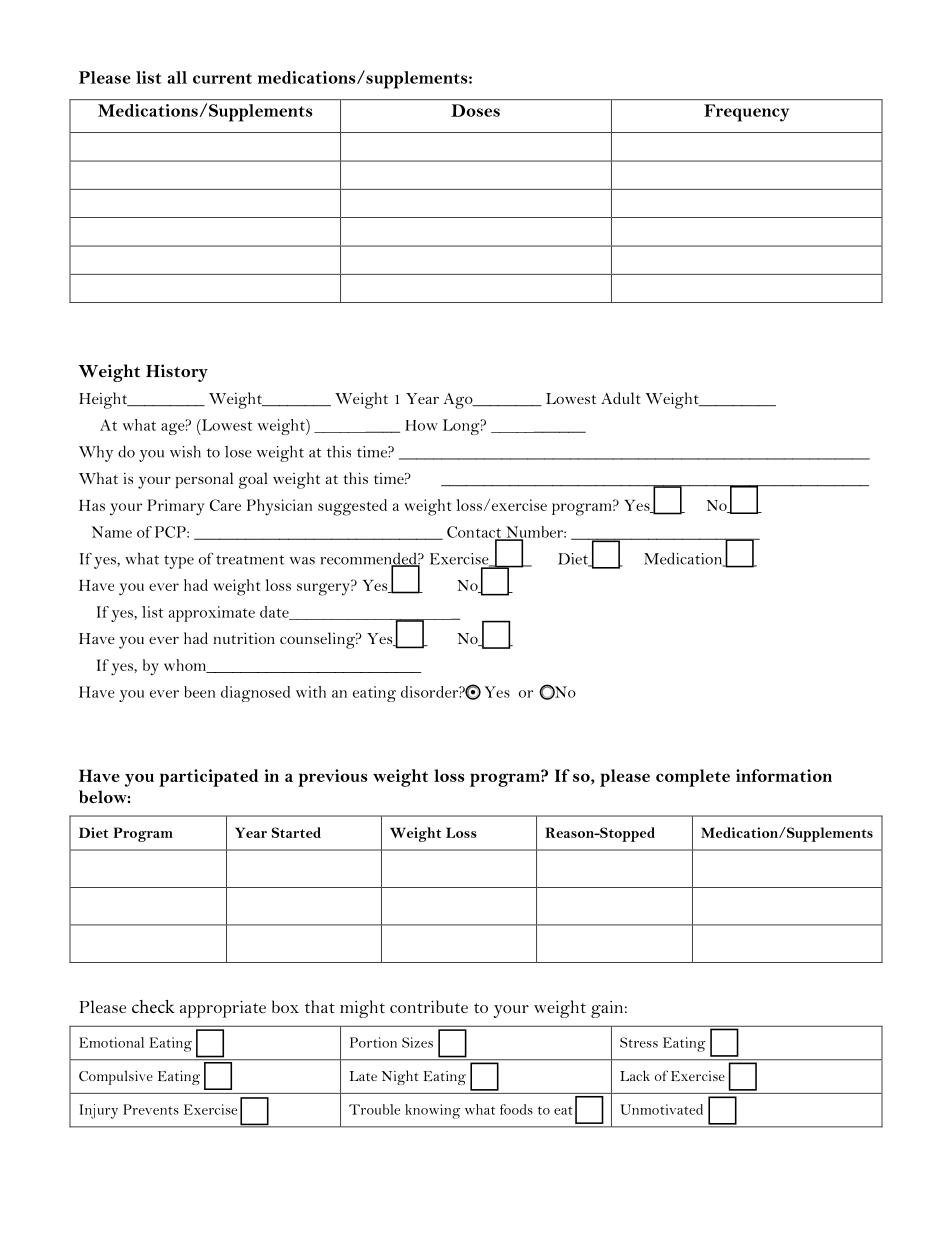  I want to click on participated, so click(208, 778).
